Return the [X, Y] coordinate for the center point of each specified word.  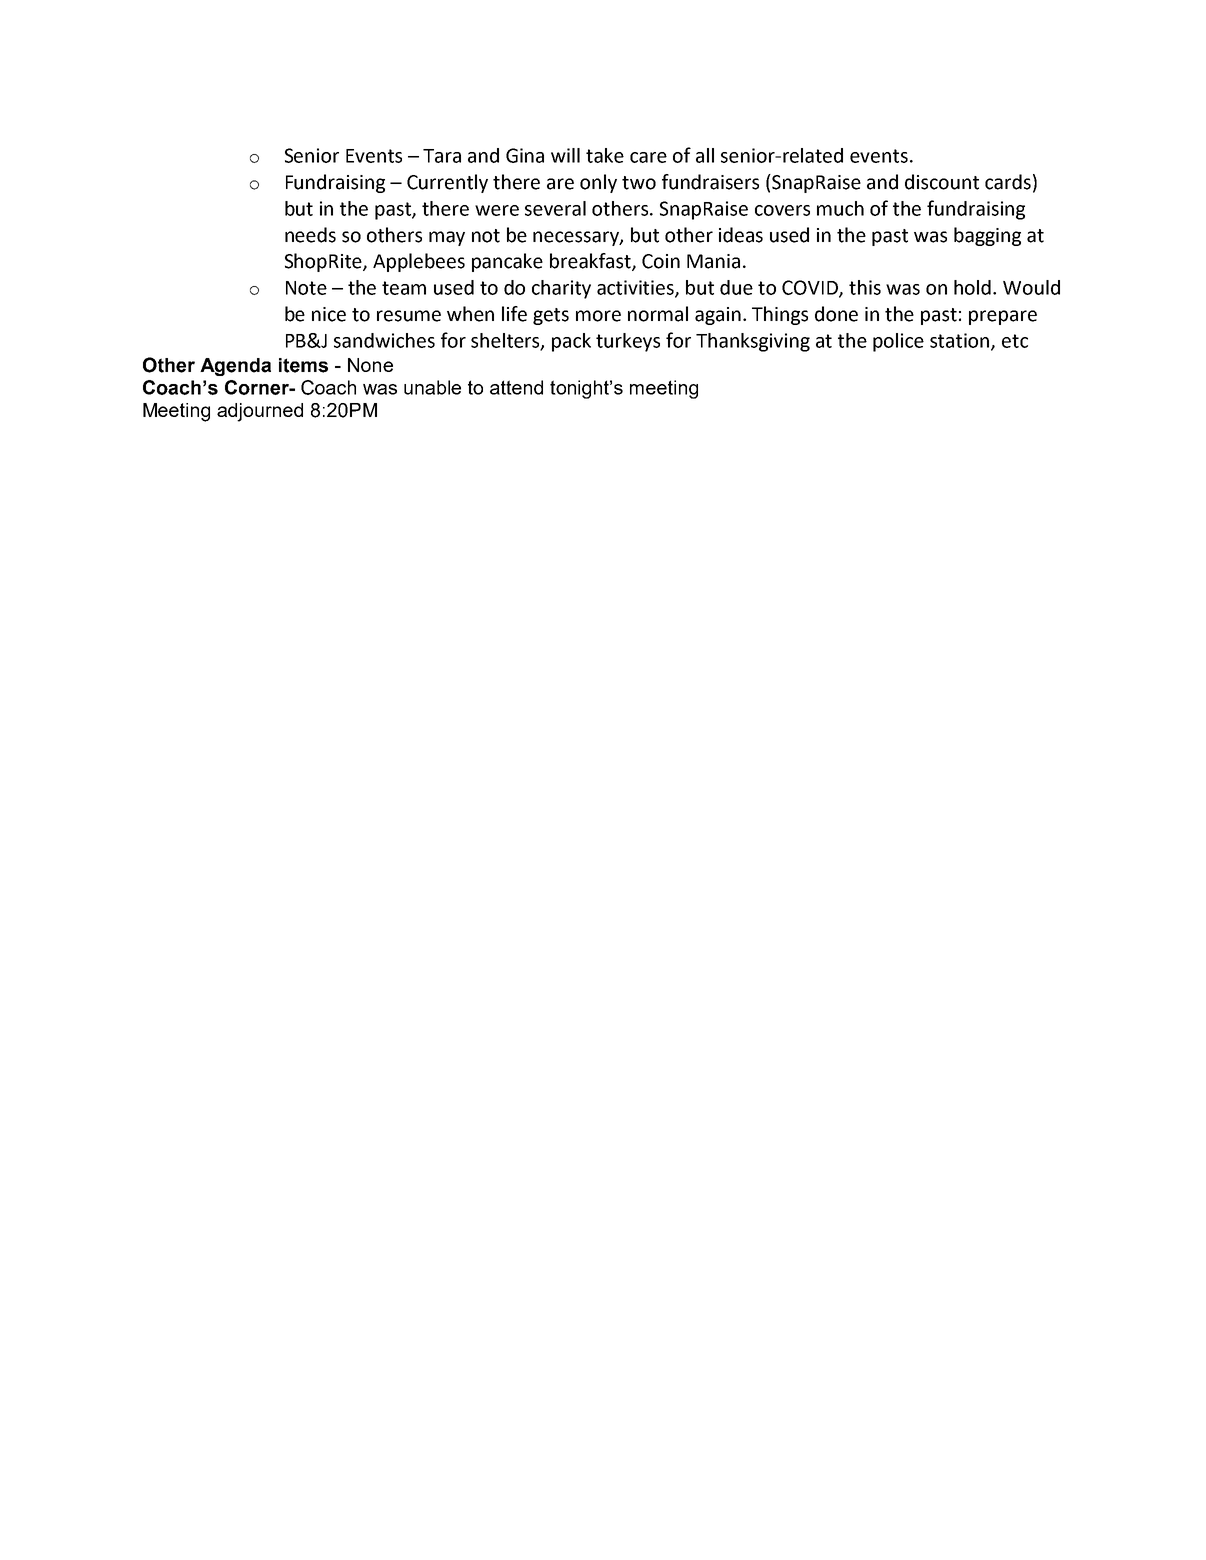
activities [636, 288]
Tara [442, 156]
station [961, 341]
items [303, 365]
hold [972, 287]
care [648, 157]
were [497, 210]
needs [310, 235]
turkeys [628, 342]
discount [942, 182]
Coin [661, 261]
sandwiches [384, 340]
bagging [987, 236]
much [840, 208]
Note [306, 288]
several [555, 208]
